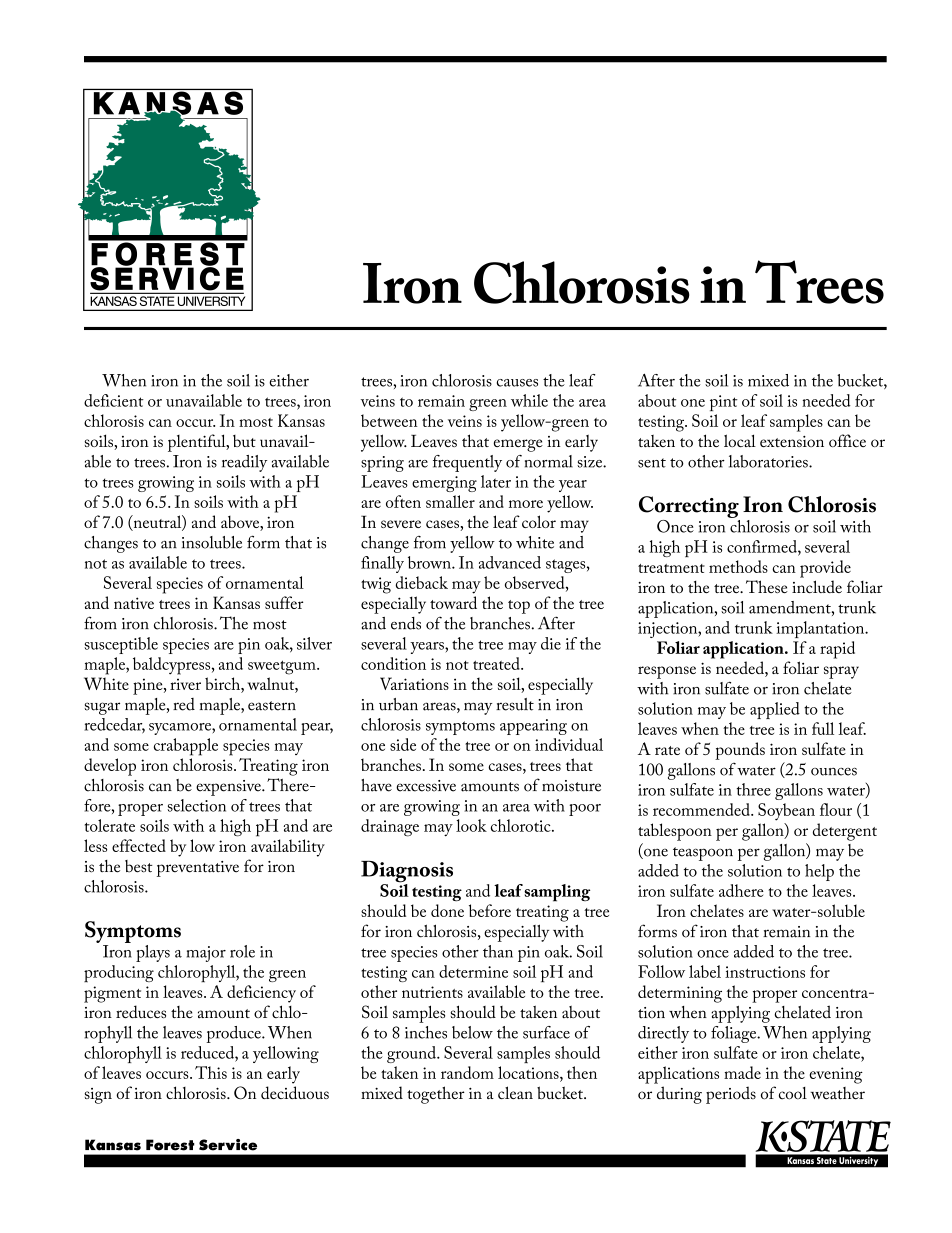 The width and height of the screenshot is (952, 1233). I want to click on pint, so click(724, 403).
